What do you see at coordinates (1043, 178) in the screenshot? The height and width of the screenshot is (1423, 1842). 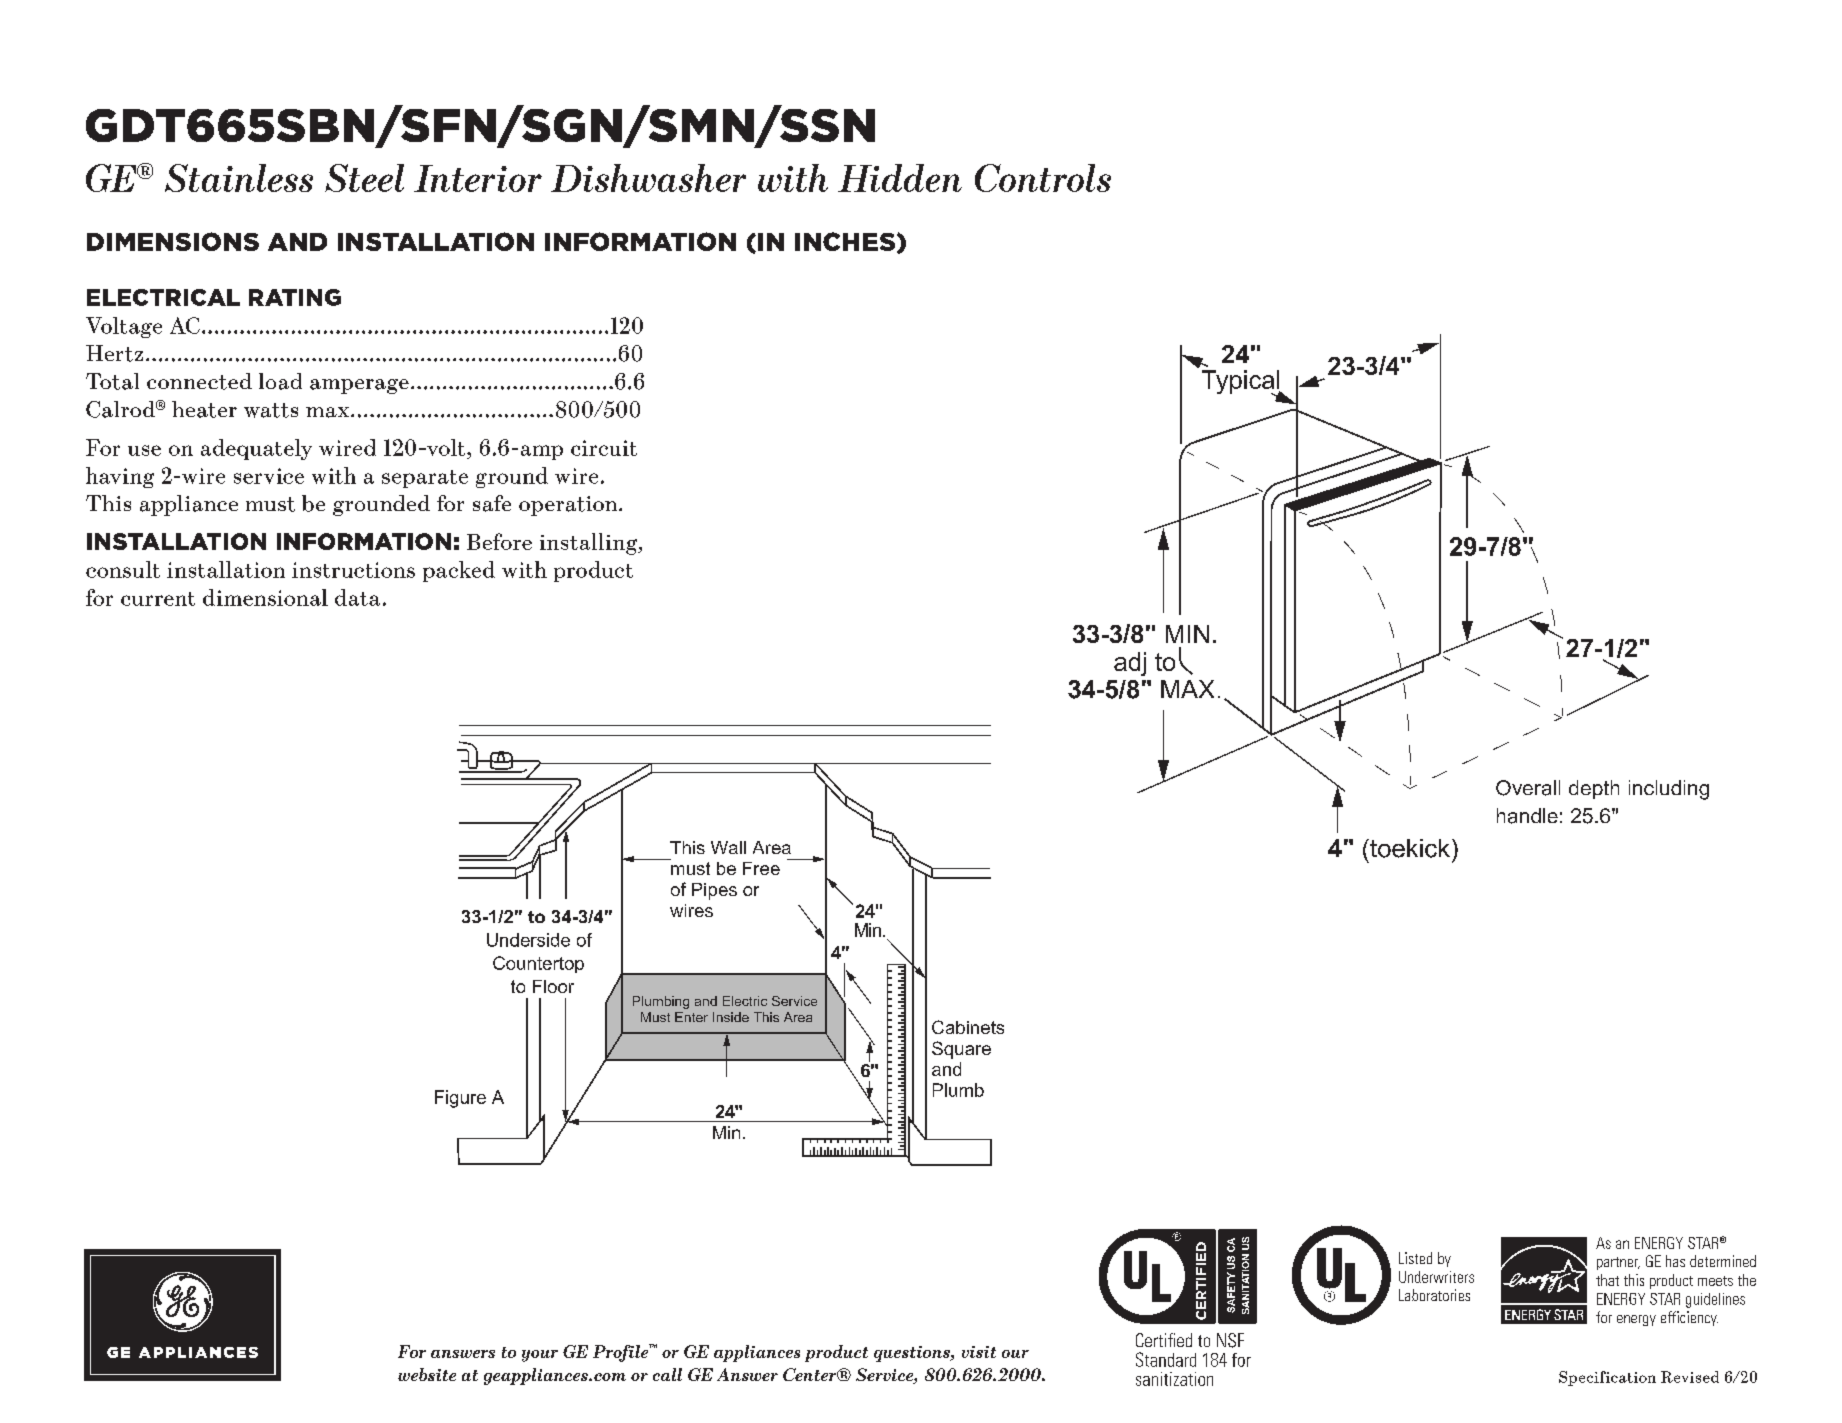 I see `Controls` at bounding box center [1043, 178].
